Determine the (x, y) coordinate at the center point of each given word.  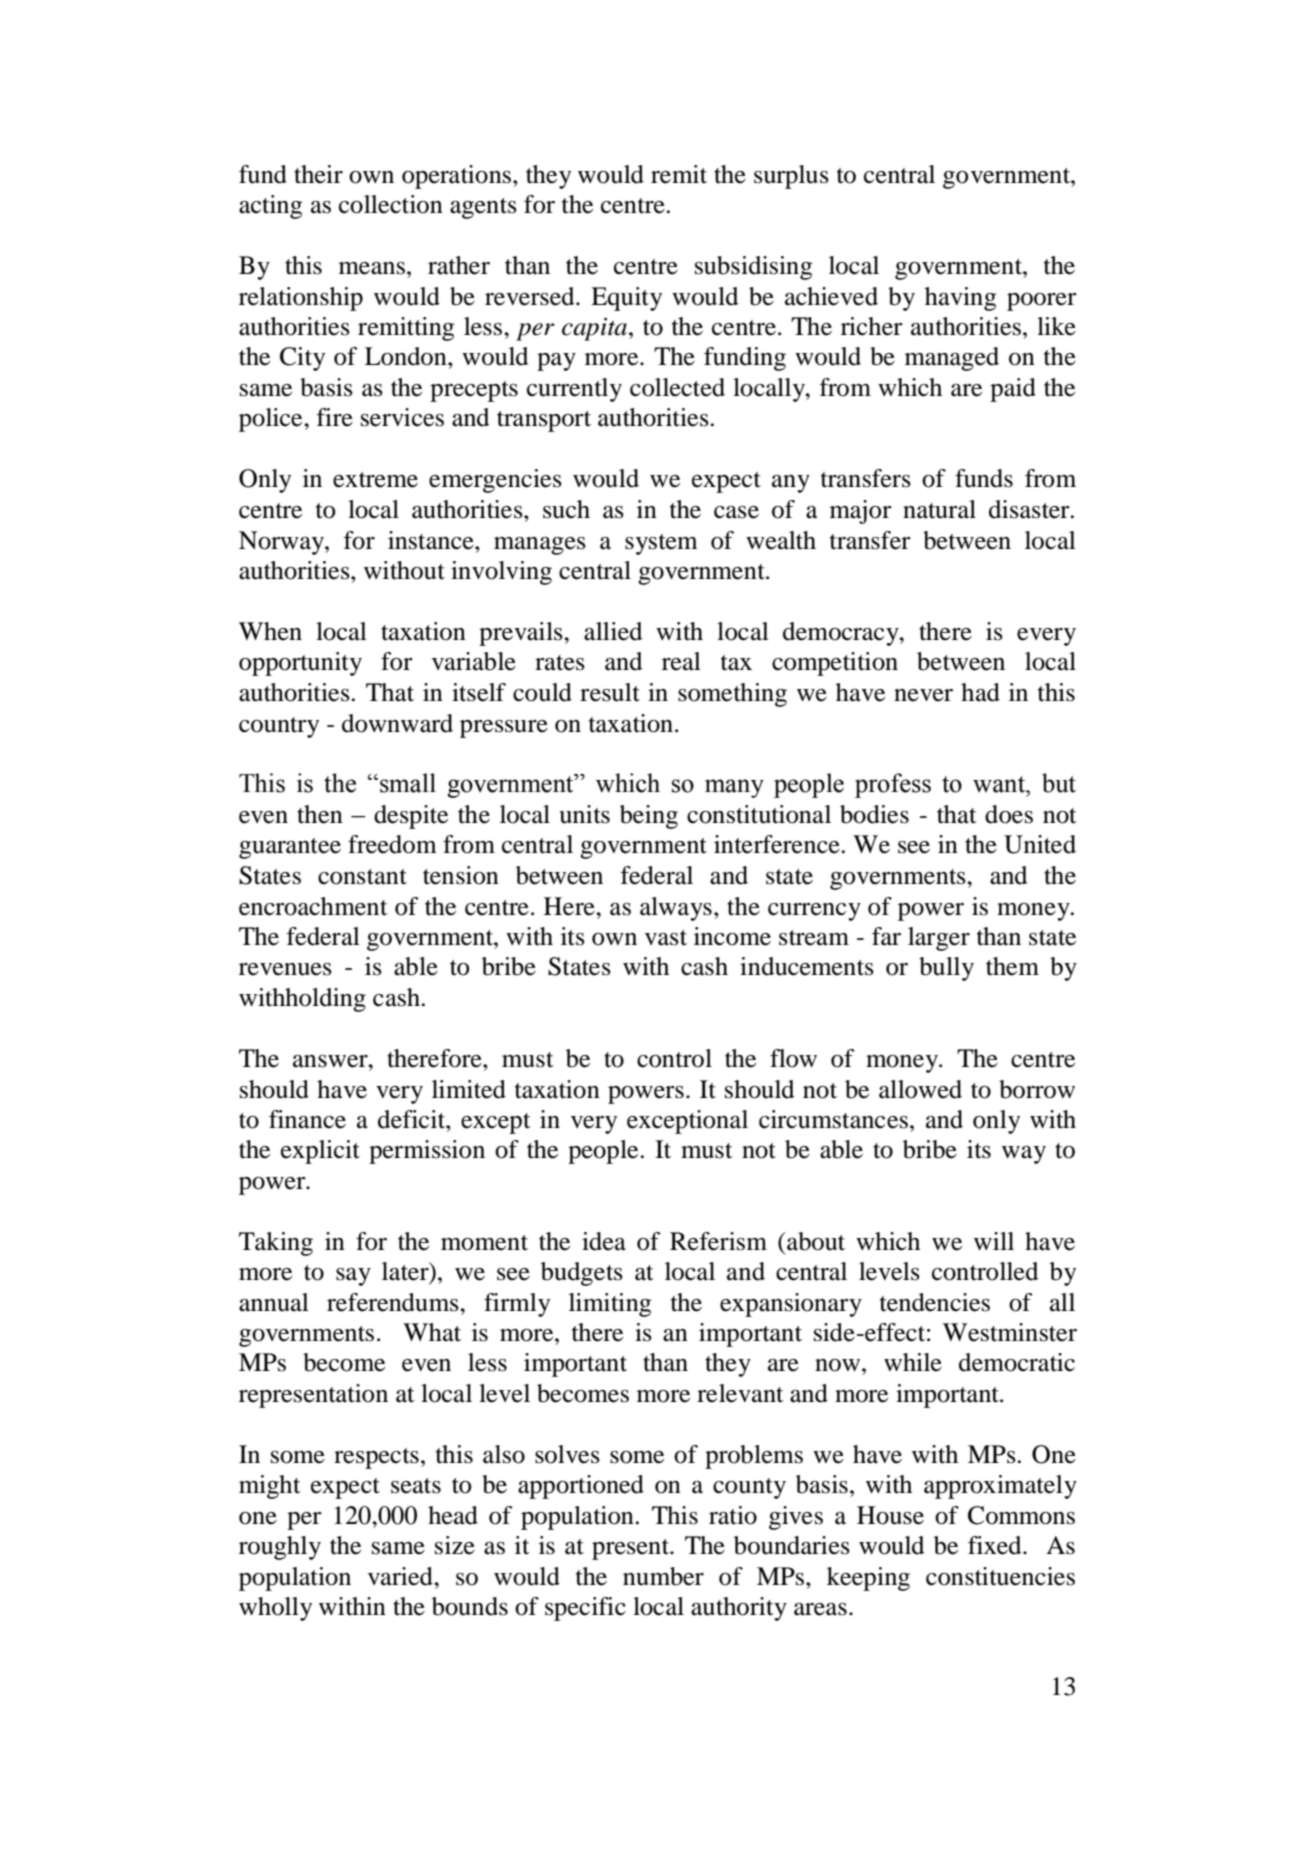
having (960, 299)
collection (391, 204)
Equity (626, 299)
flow (793, 1058)
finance (307, 1119)
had (980, 692)
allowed (920, 1089)
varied (401, 1576)
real (681, 661)
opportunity (300, 664)
